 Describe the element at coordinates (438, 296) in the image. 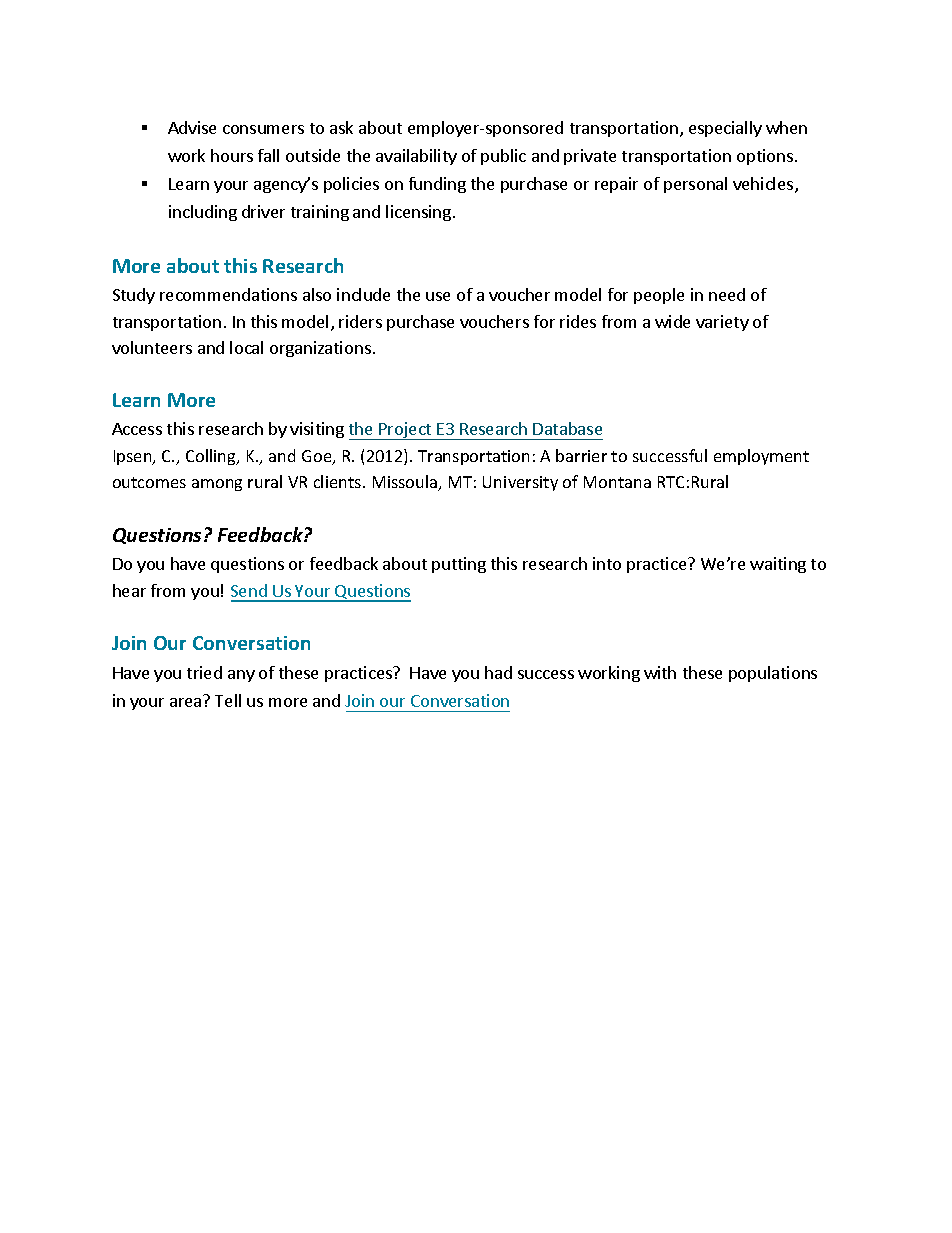

I see `use` at that location.
